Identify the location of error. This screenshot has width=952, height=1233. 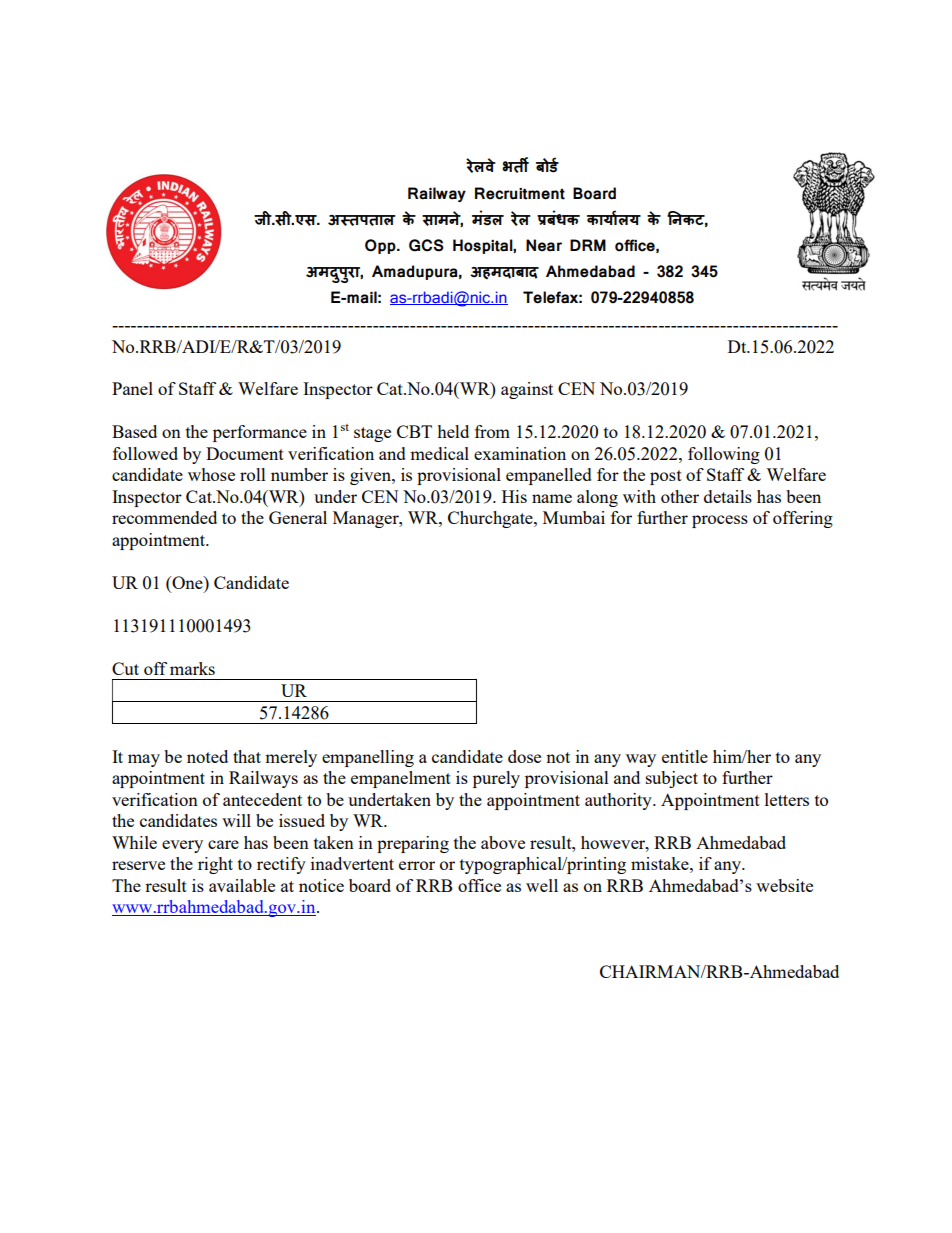
(417, 865).
